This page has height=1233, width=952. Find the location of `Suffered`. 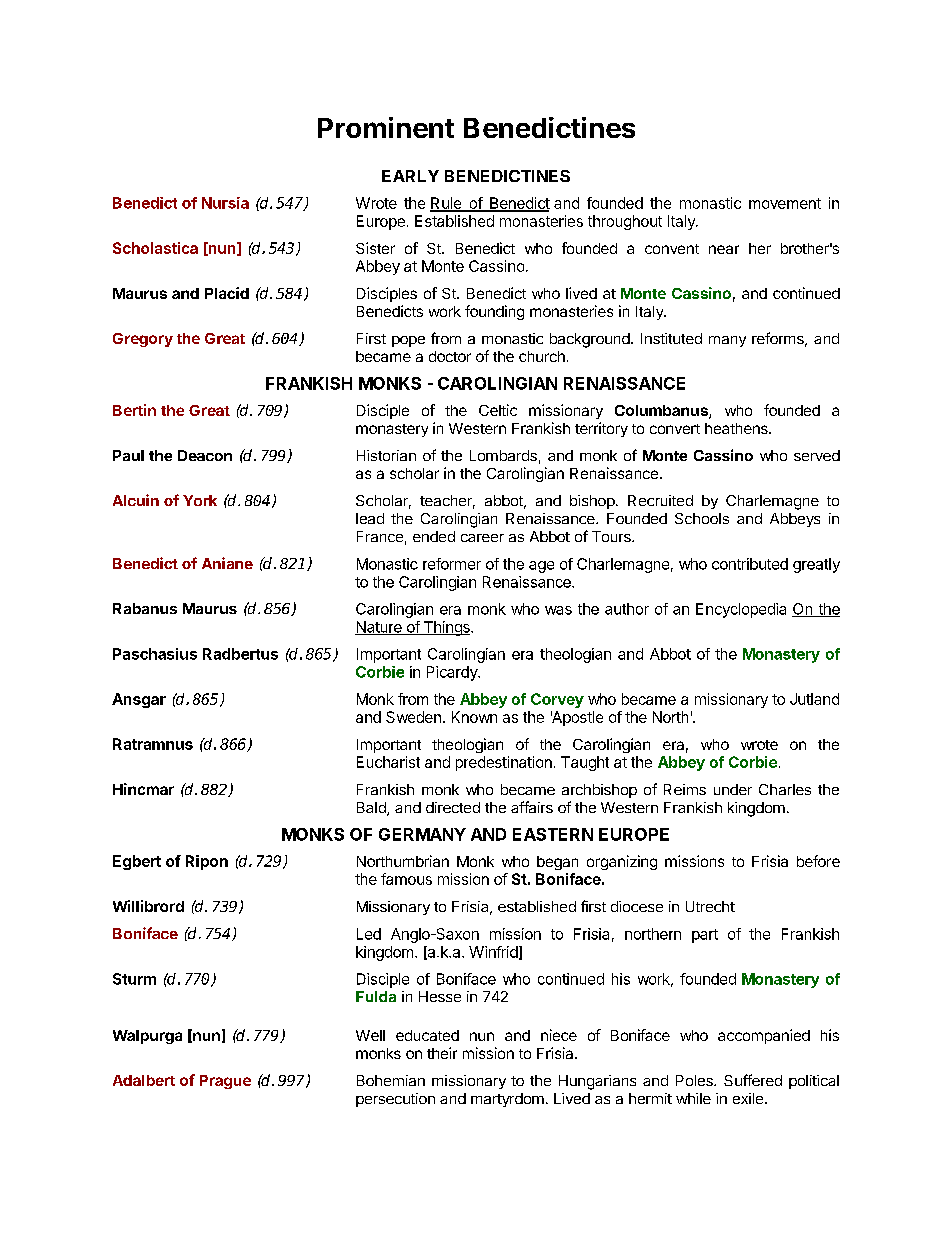

Suffered is located at coordinates (753, 1080).
